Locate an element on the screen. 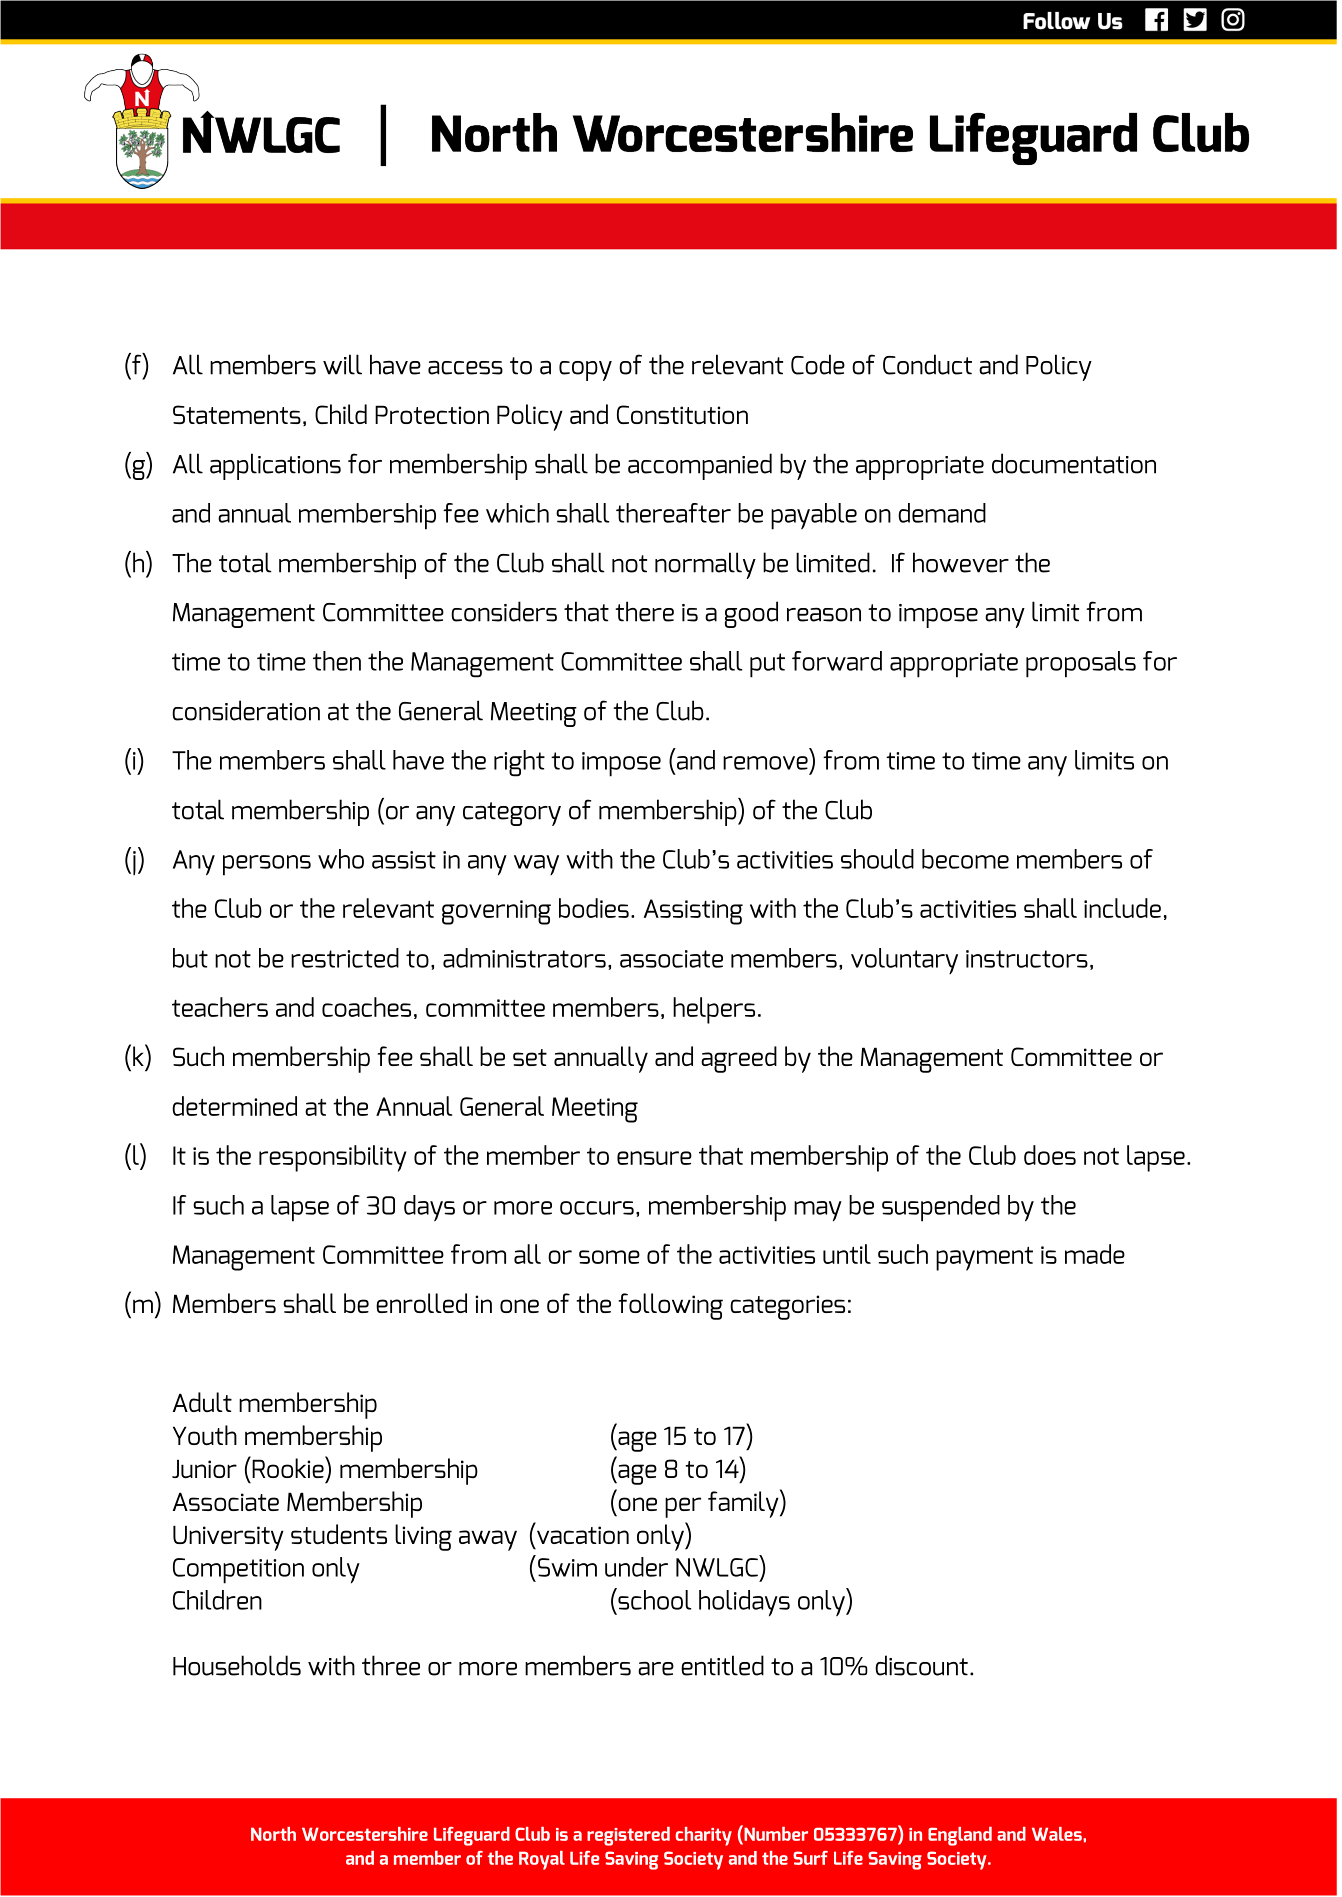 The image size is (1342, 1897). payment is located at coordinates (984, 1259).
